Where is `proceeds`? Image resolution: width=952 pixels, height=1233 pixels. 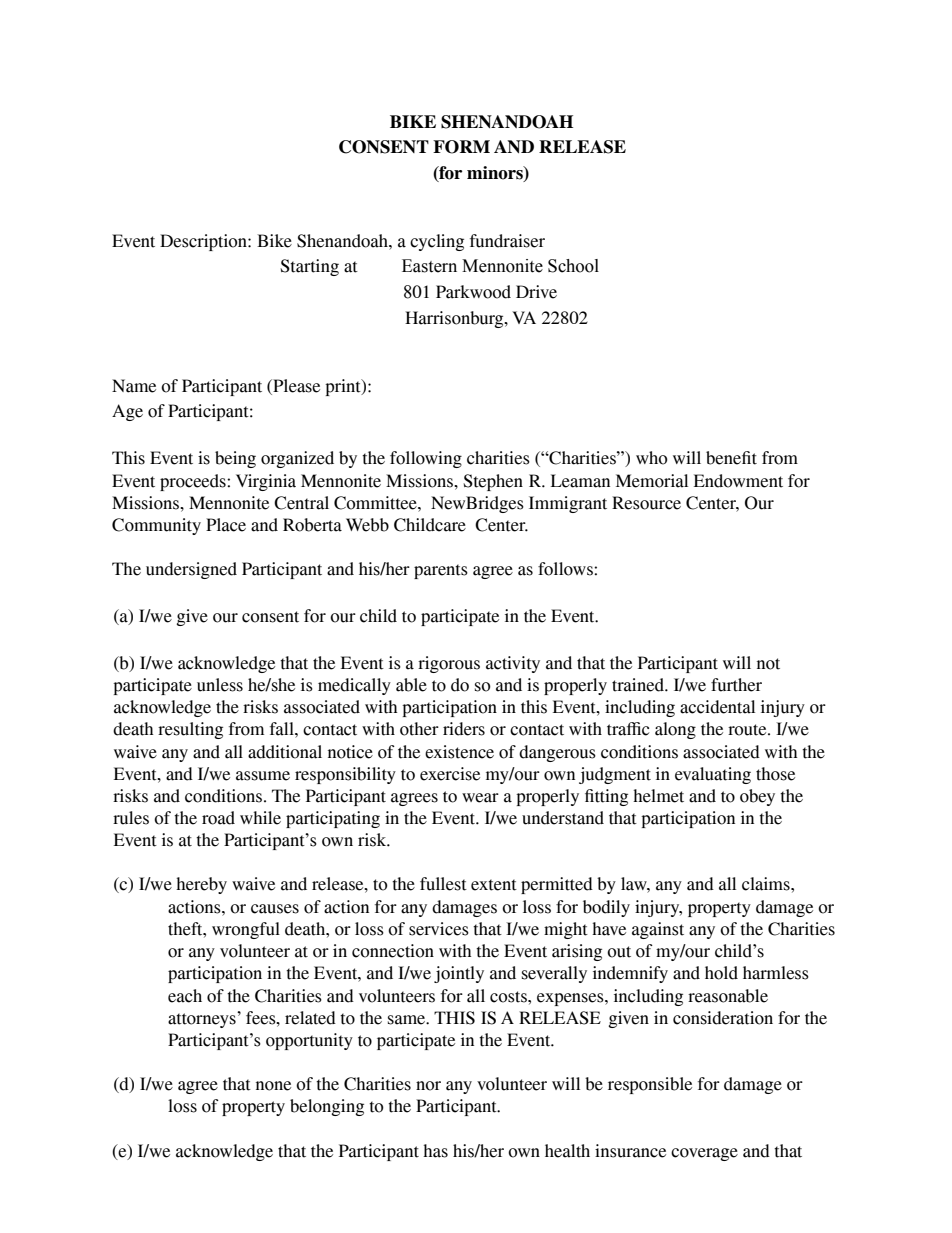
proceeds is located at coordinates (194, 482).
